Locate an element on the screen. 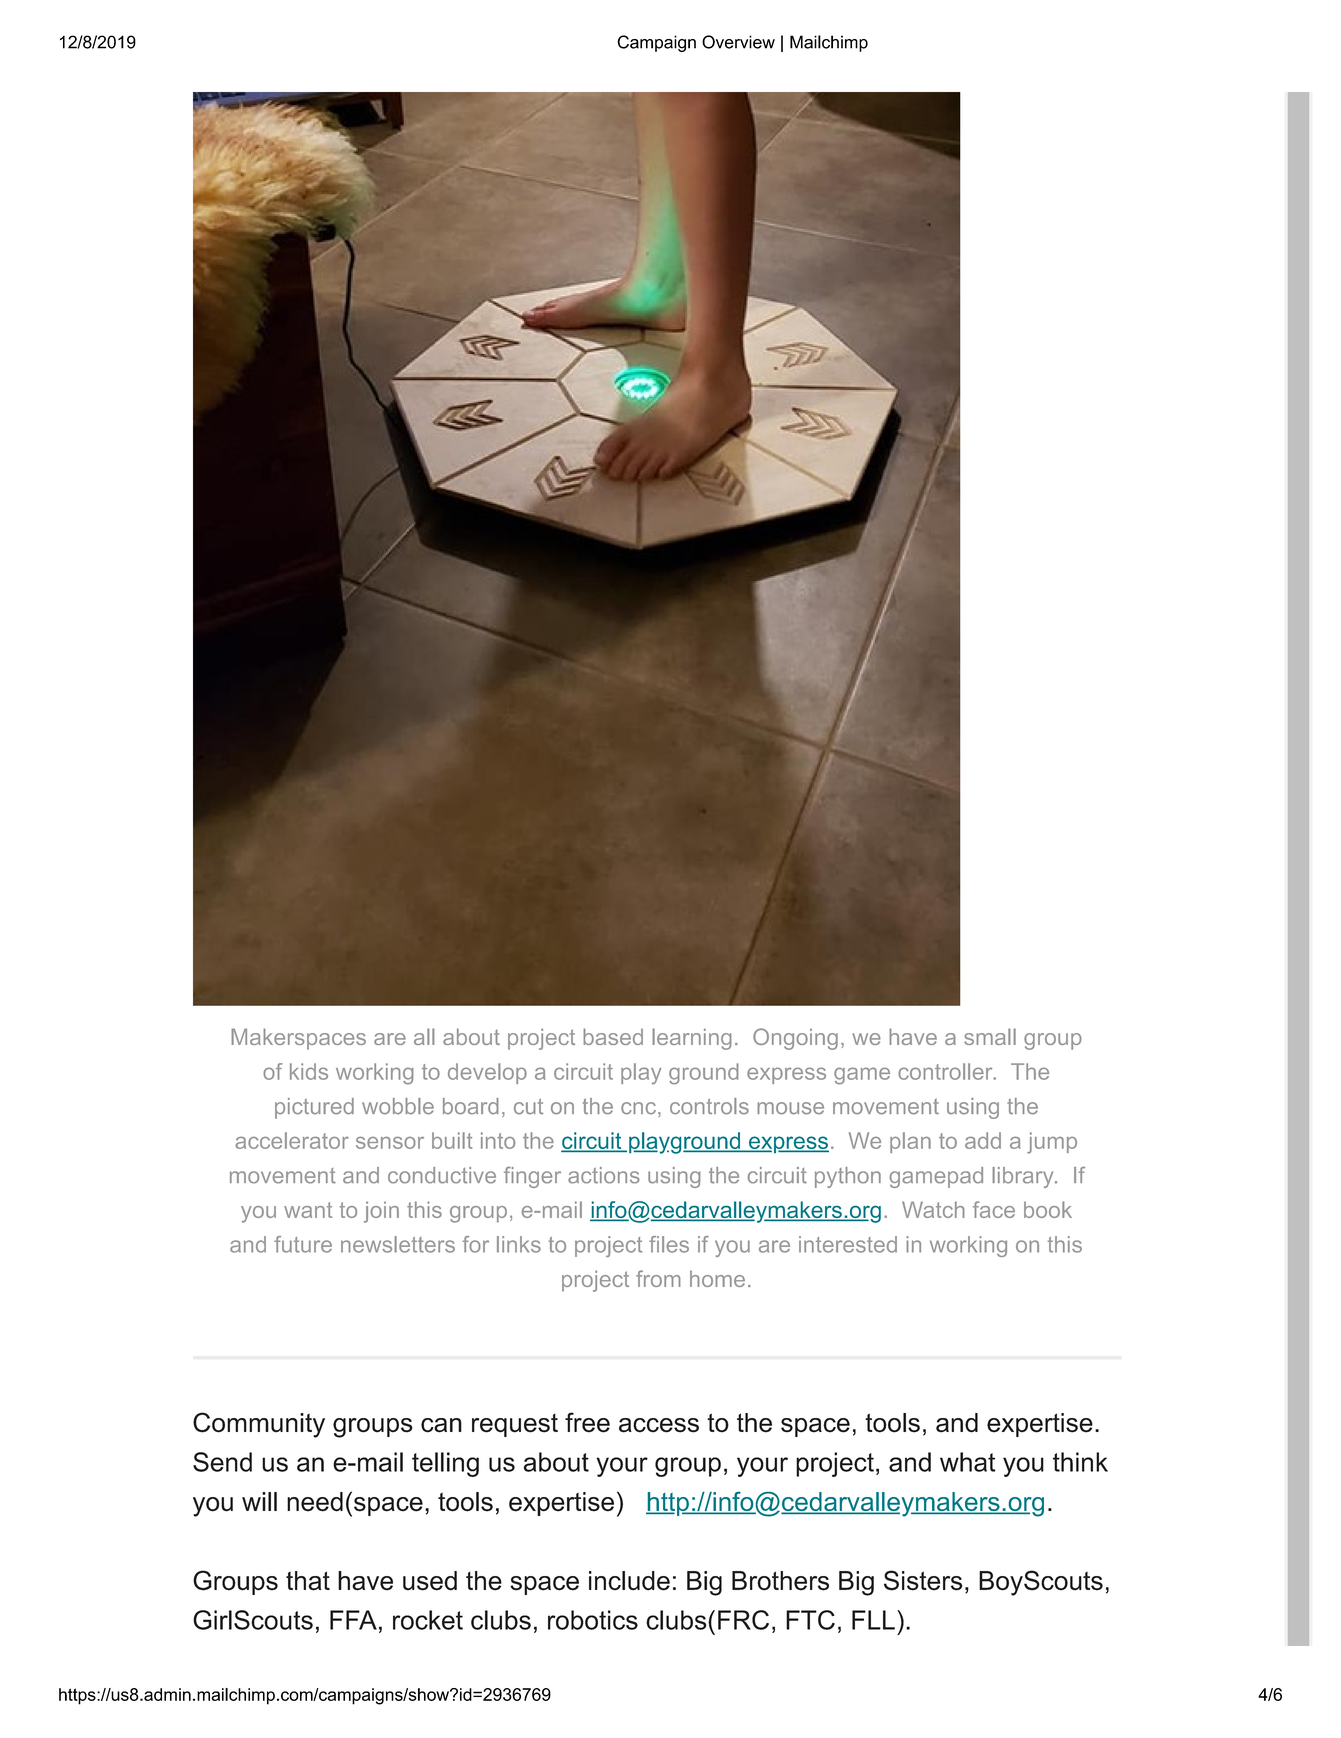  include is located at coordinates (629, 1581).
